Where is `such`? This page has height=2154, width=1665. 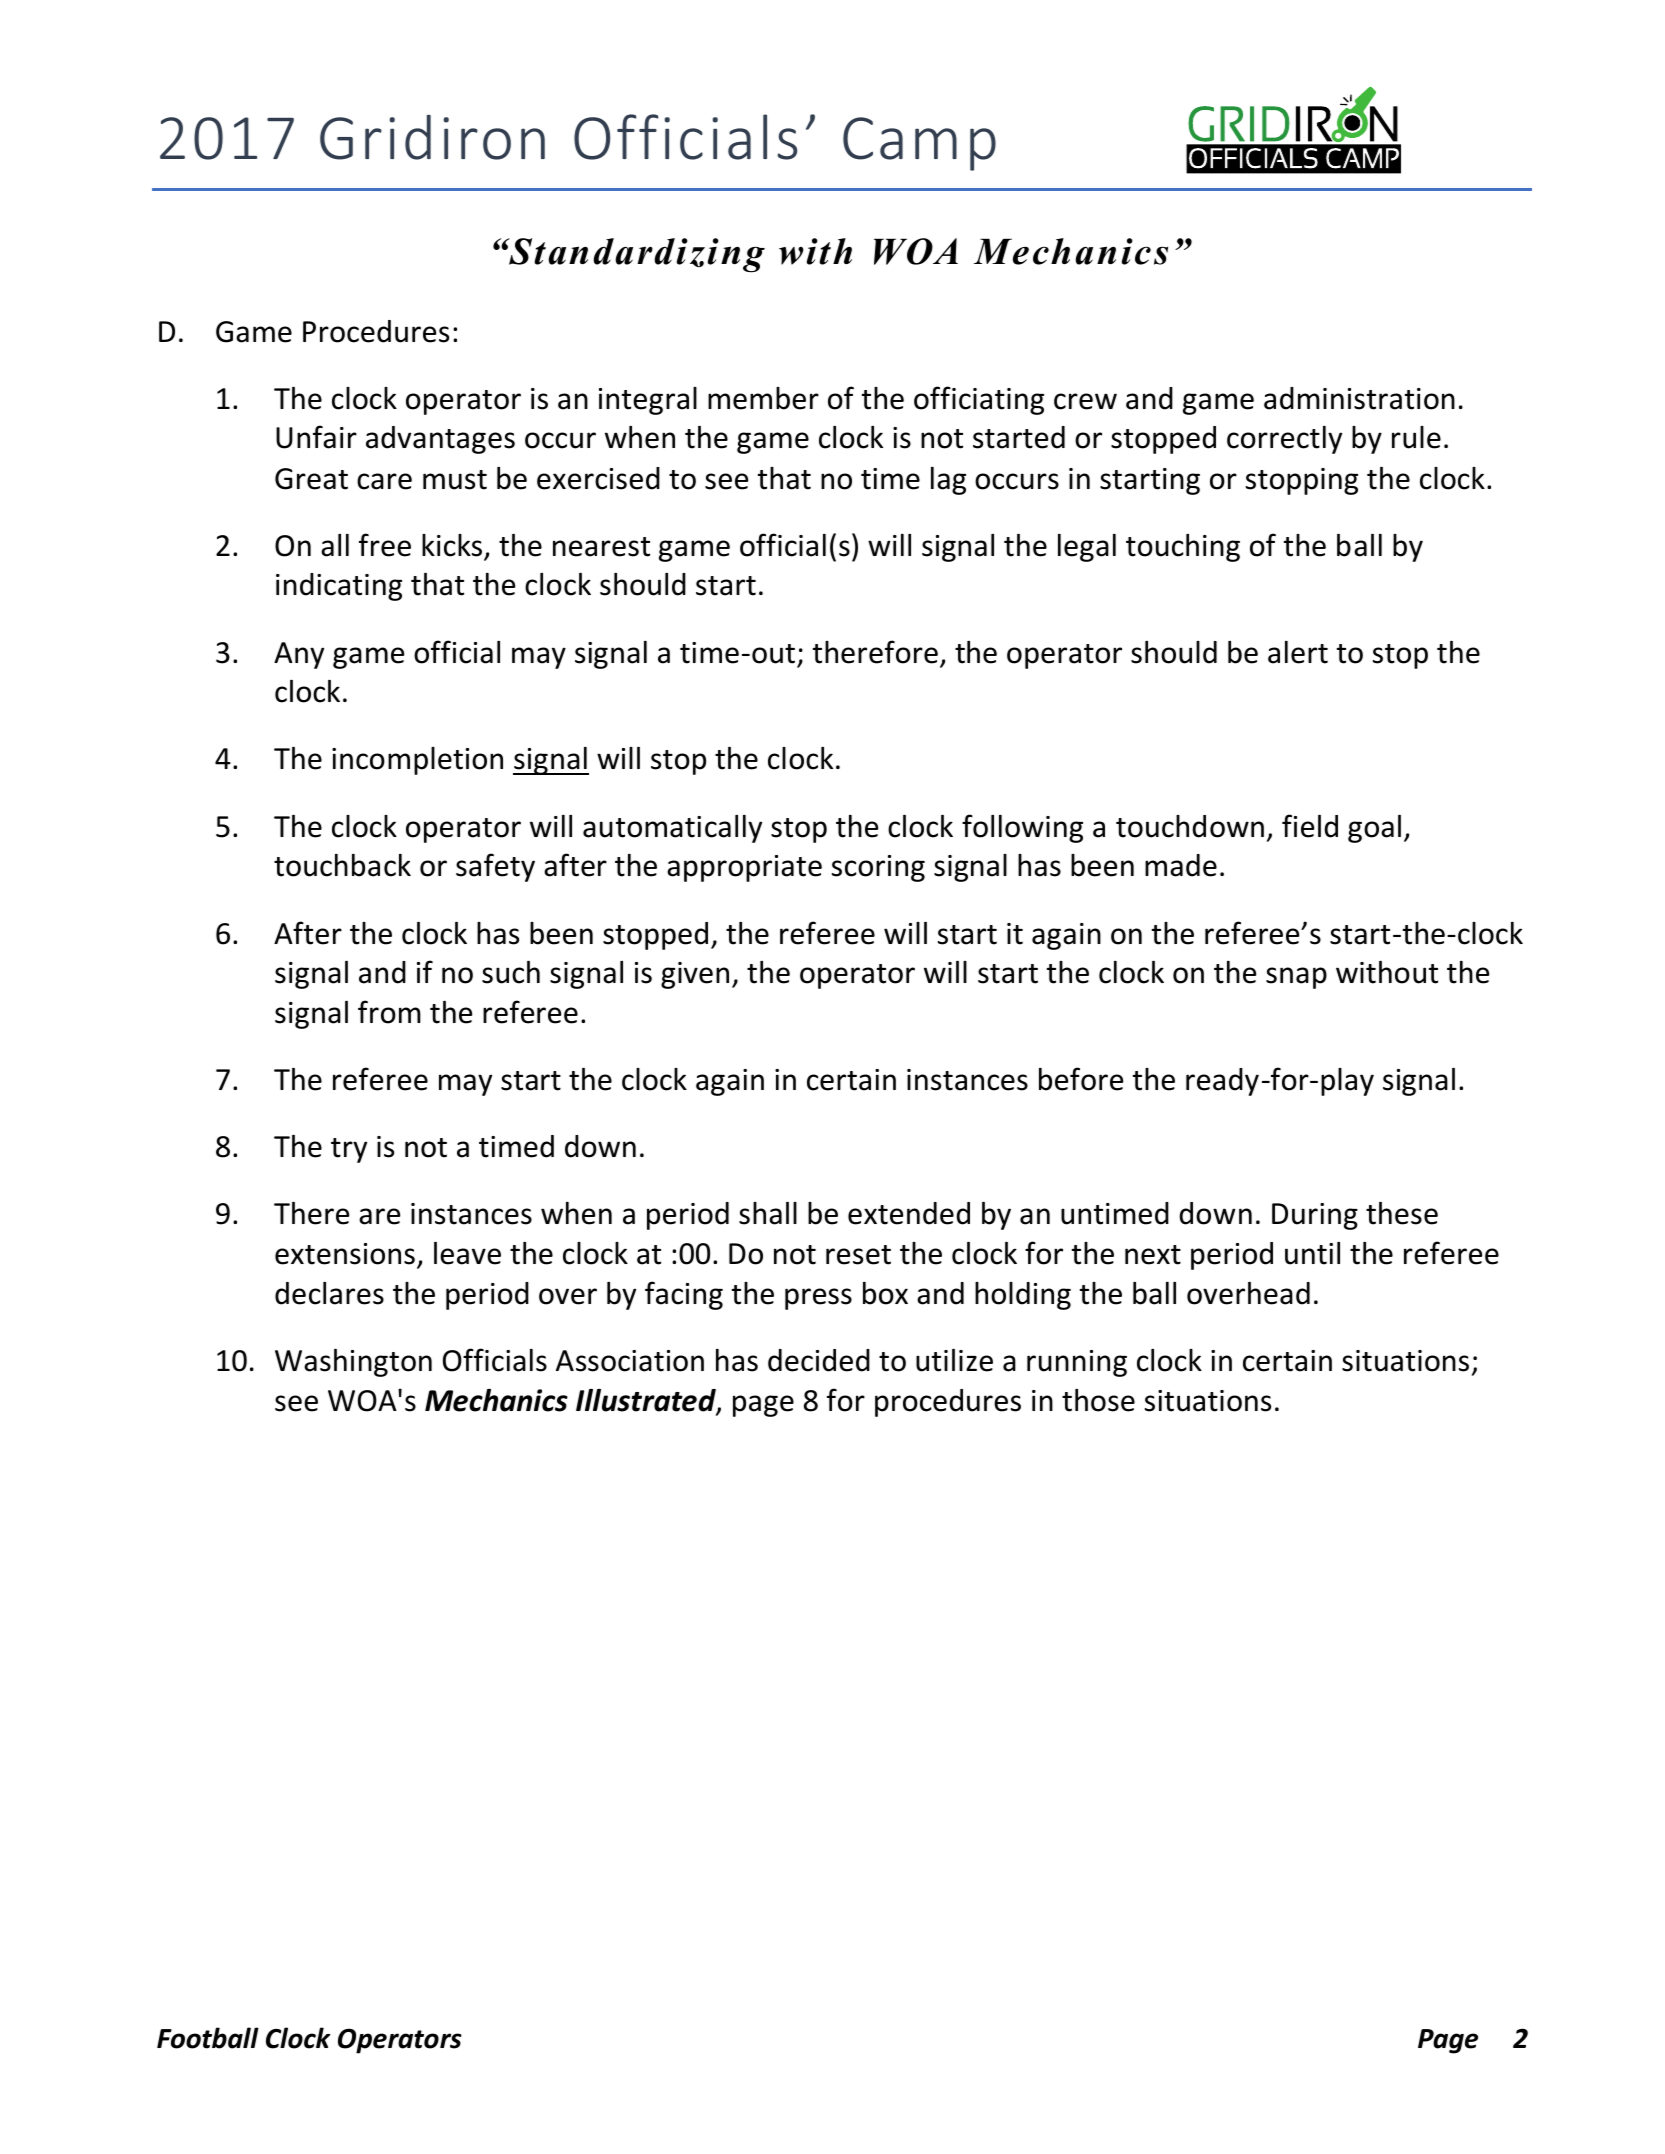 such is located at coordinates (511, 972).
